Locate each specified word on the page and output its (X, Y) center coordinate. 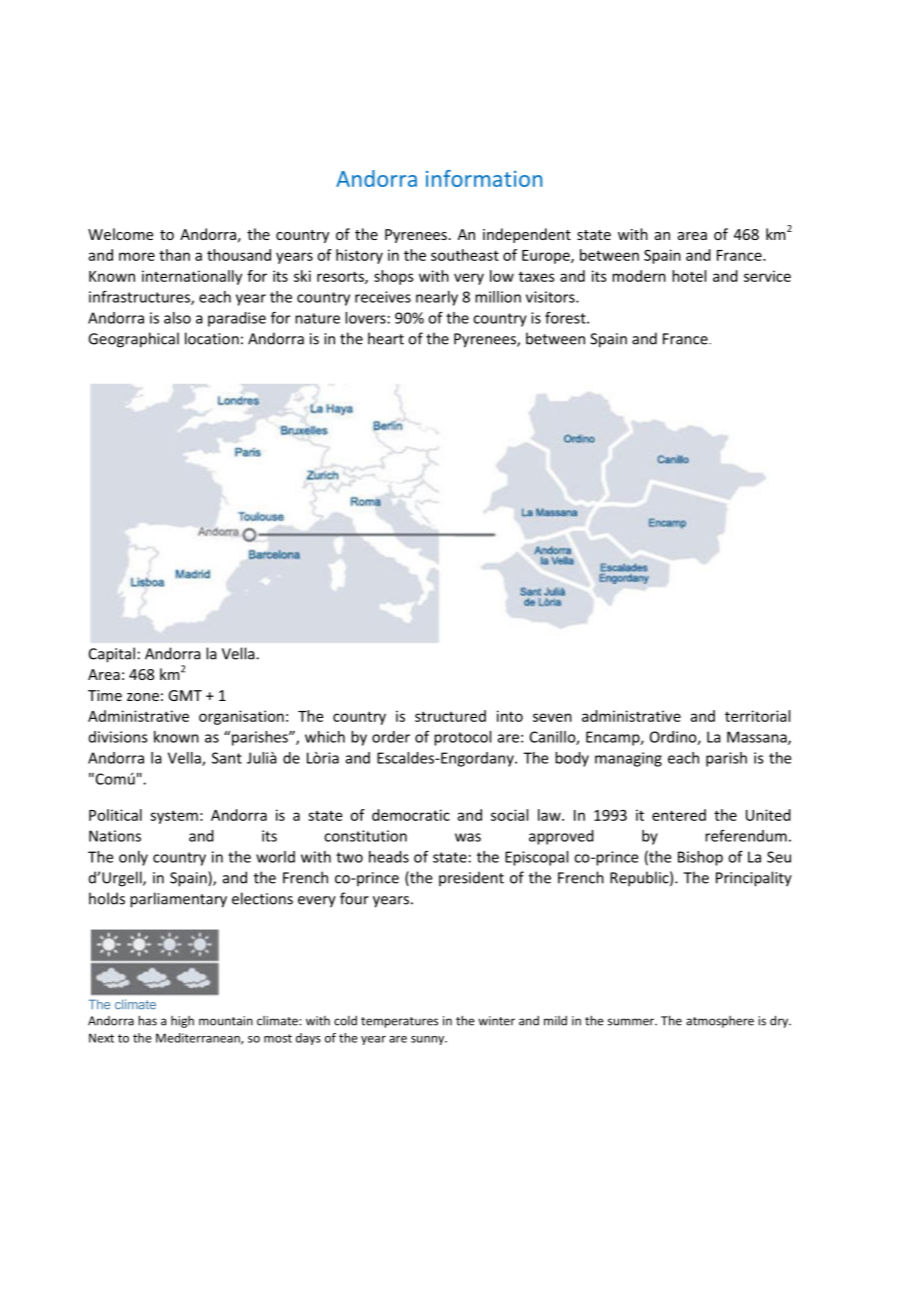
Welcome (120, 234)
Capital (112, 655)
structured (450, 716)
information (484, 178)
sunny (429, 1040)
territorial (757, 716)
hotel (689, 276)
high (182, 1022)
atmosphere (720, 1022)
